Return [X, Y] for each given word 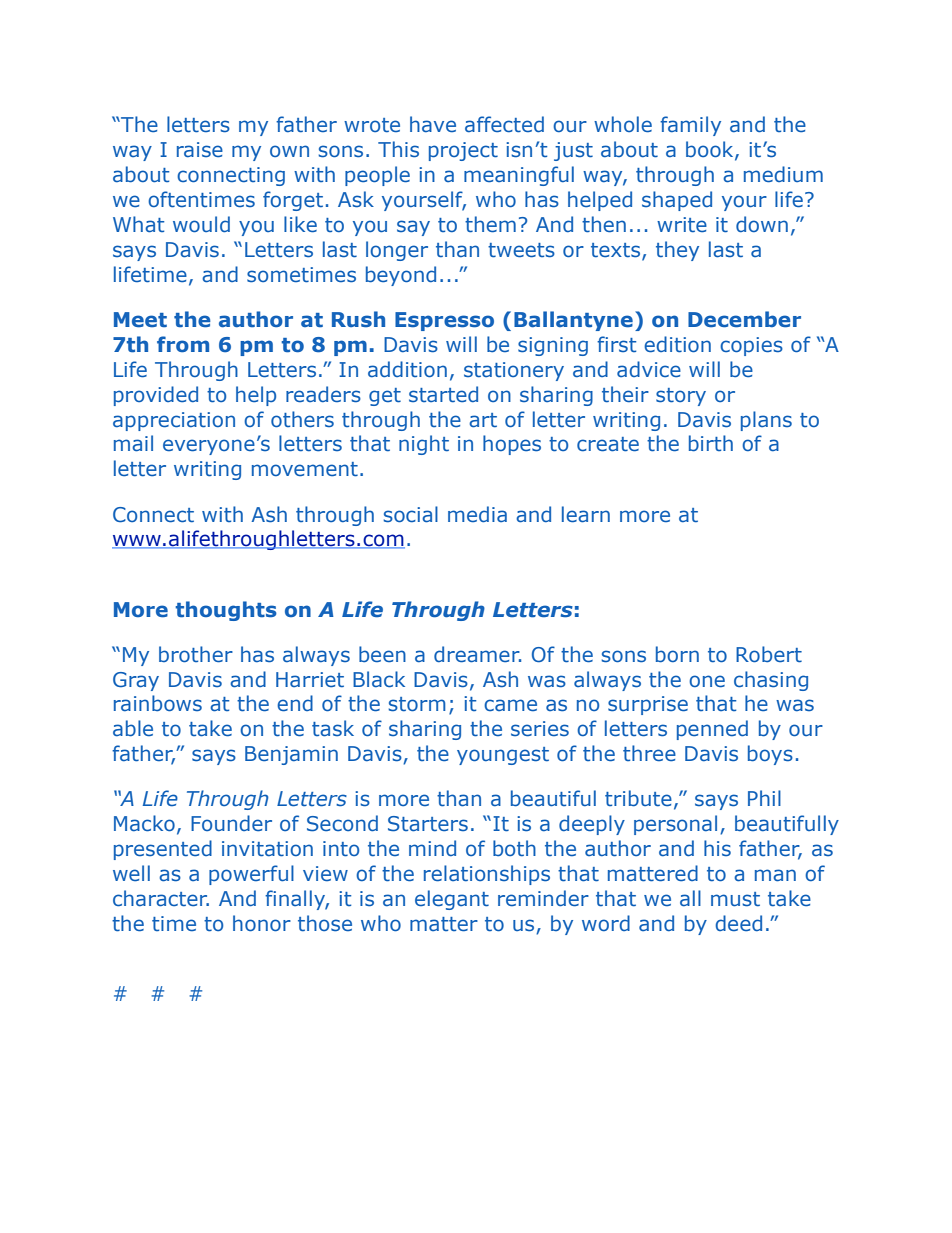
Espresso [444, 321]
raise [200, 150]
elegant [452, 900]
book [711, 150]
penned [712, 730]
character [161, 898]
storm [417, 704]
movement [305, 469]
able [133, 728]
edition [677, 344]
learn [586, 514]
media [477, 514]
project [463, 151]
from [183, 344]
